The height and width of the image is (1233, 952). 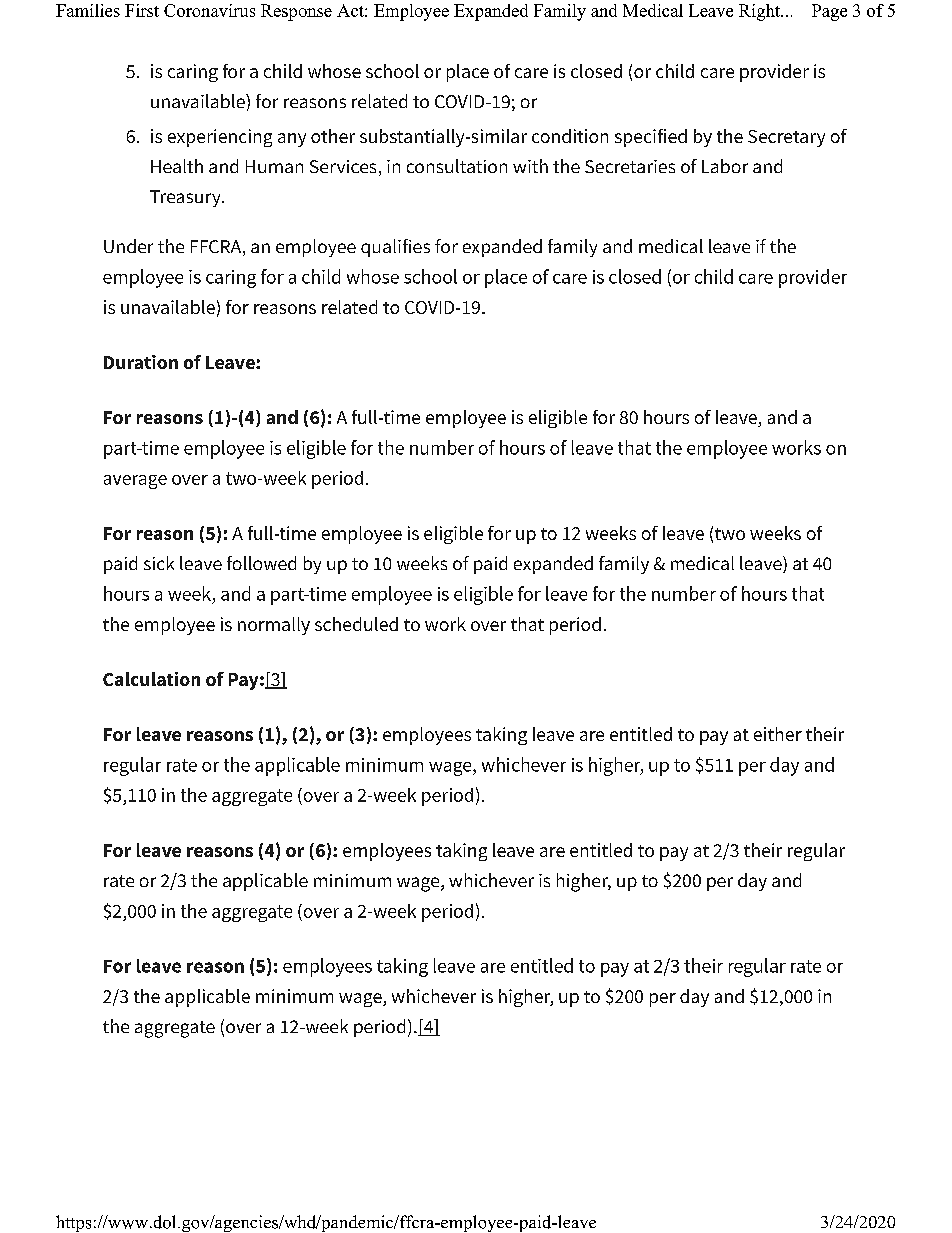 I want to click on Labor, so click(x=725, y=166).
